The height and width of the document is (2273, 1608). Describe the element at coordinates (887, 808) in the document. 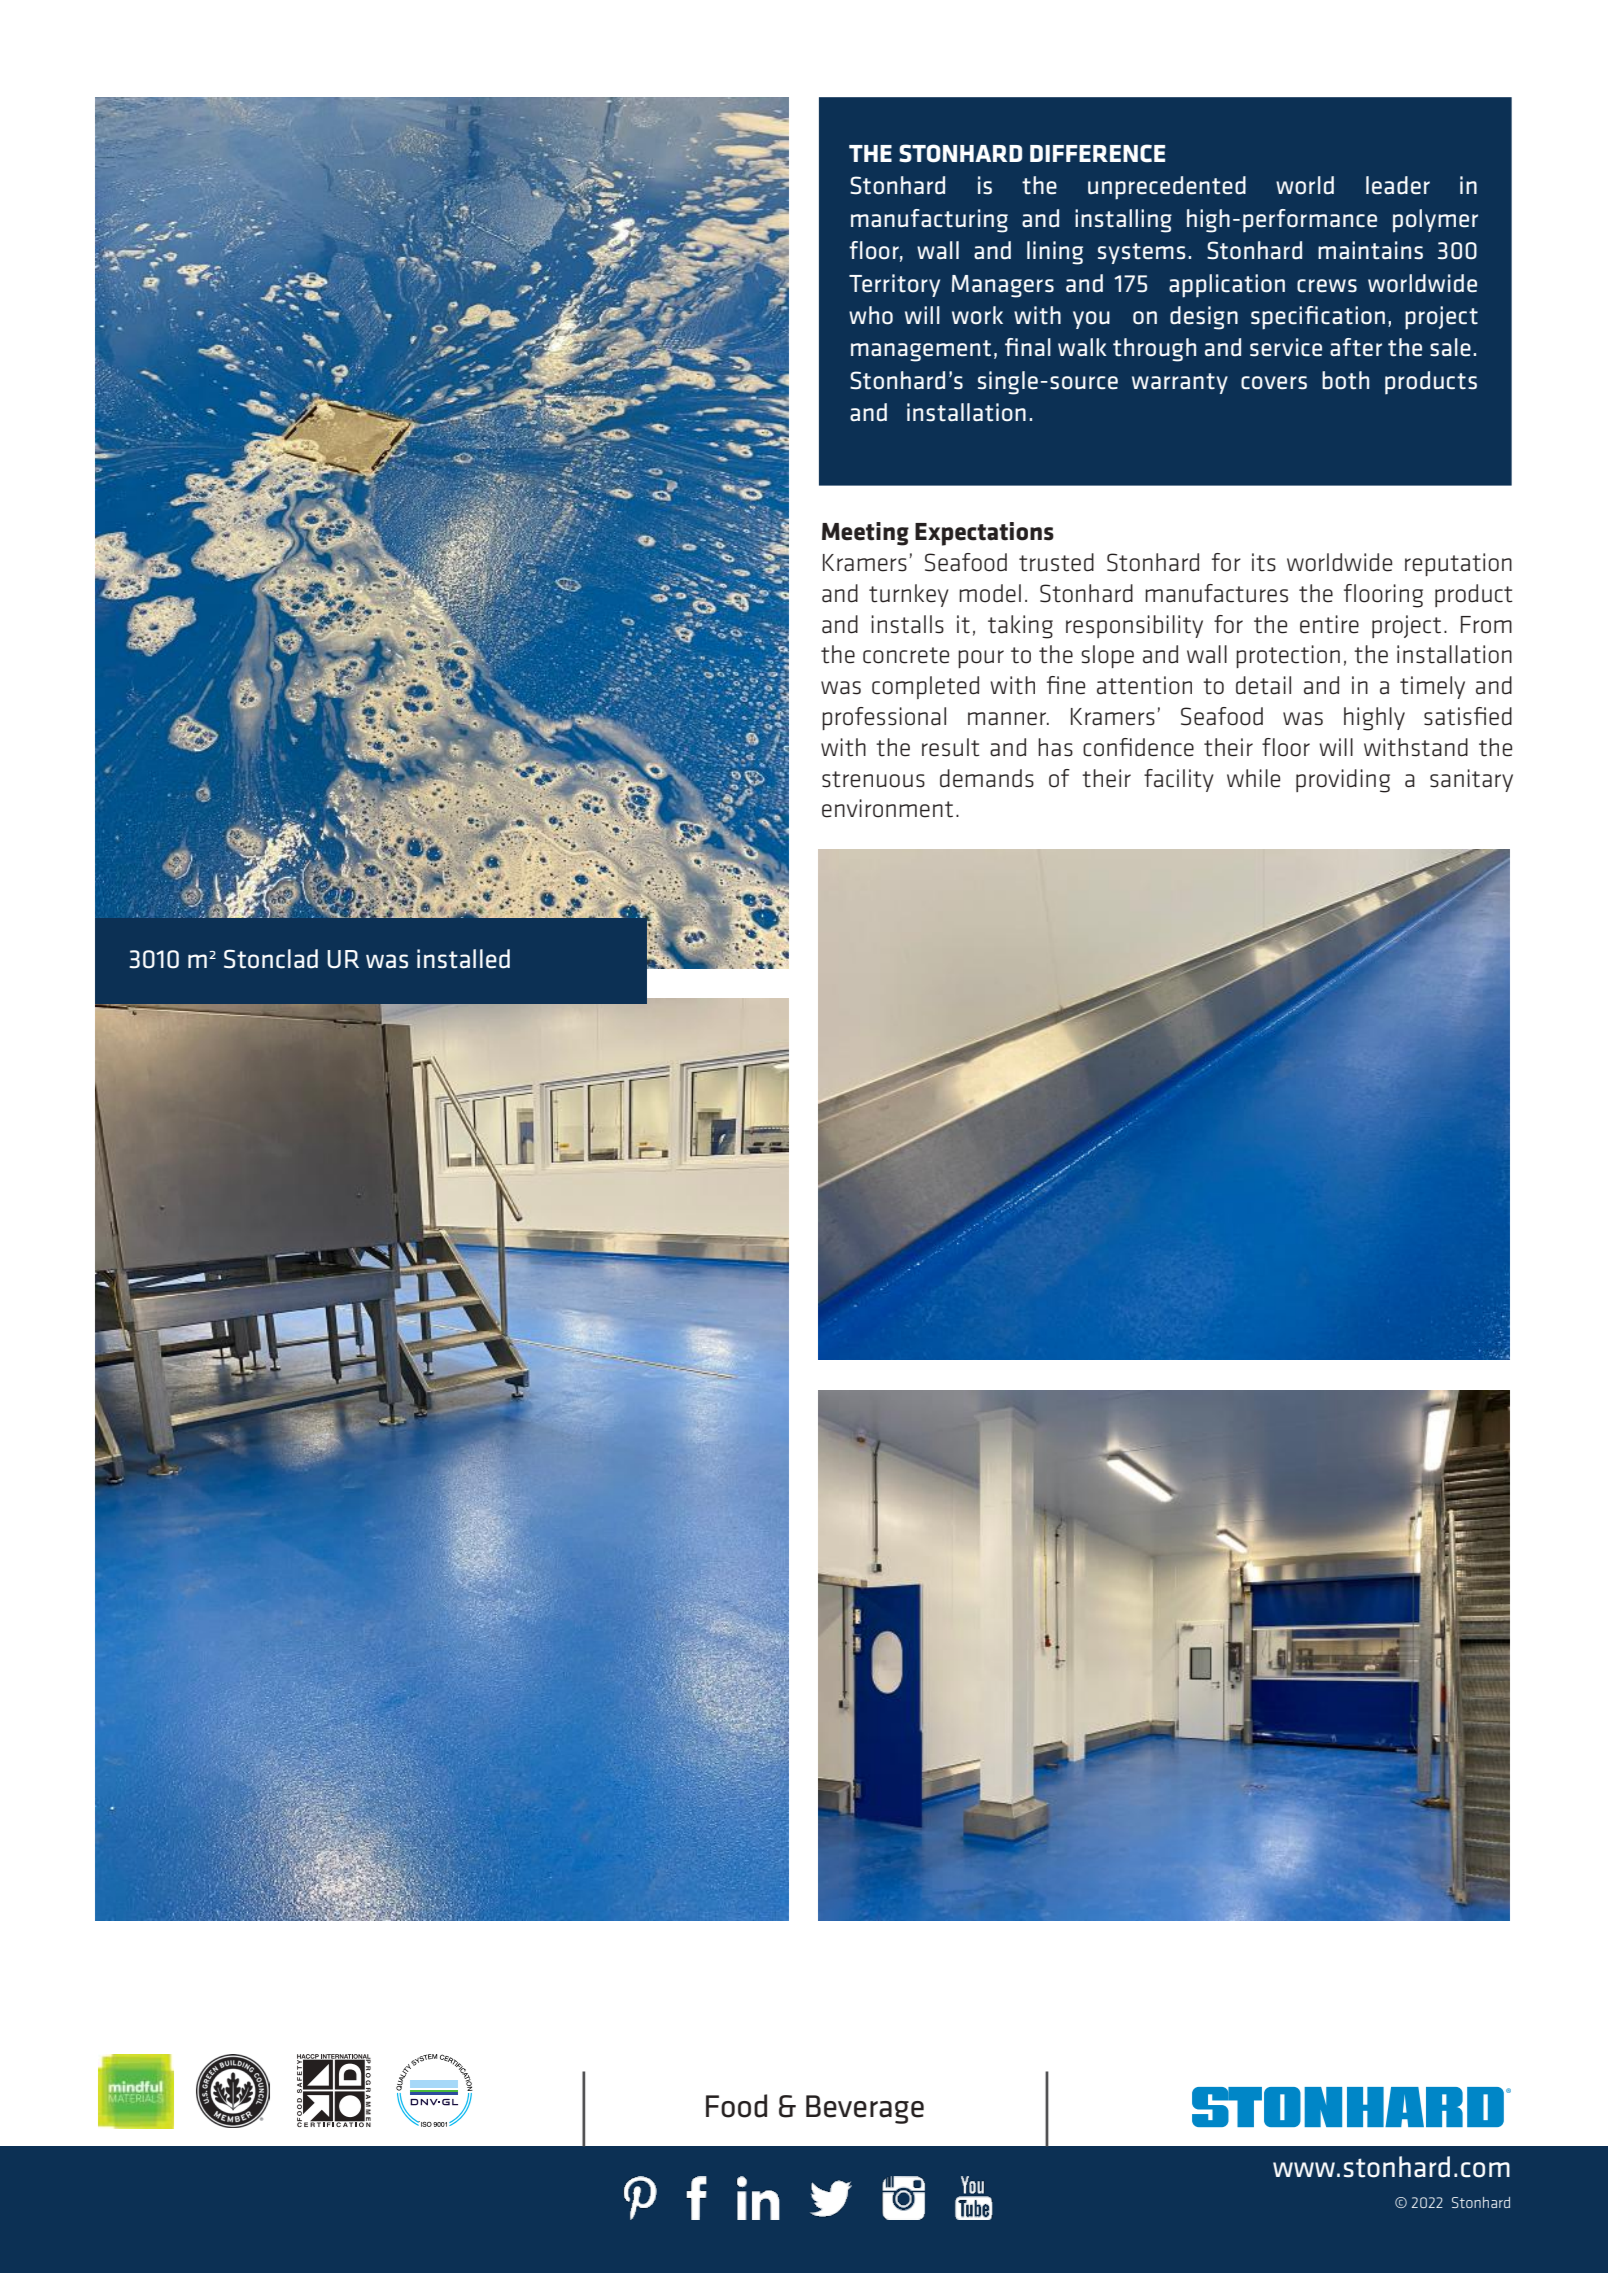

I see `environment` at that location.
